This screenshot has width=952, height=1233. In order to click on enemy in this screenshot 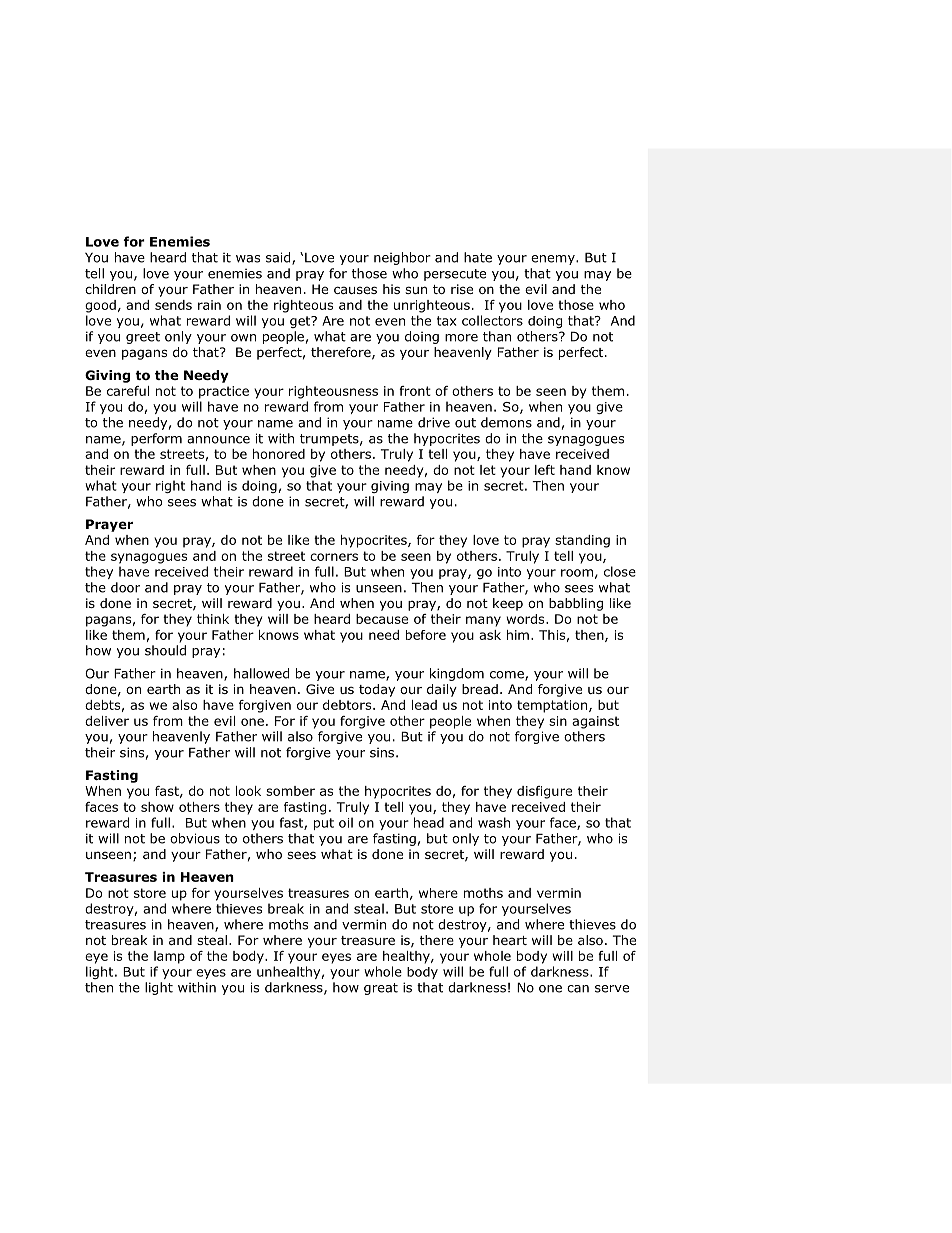, I will do `click(554, 260)`.
